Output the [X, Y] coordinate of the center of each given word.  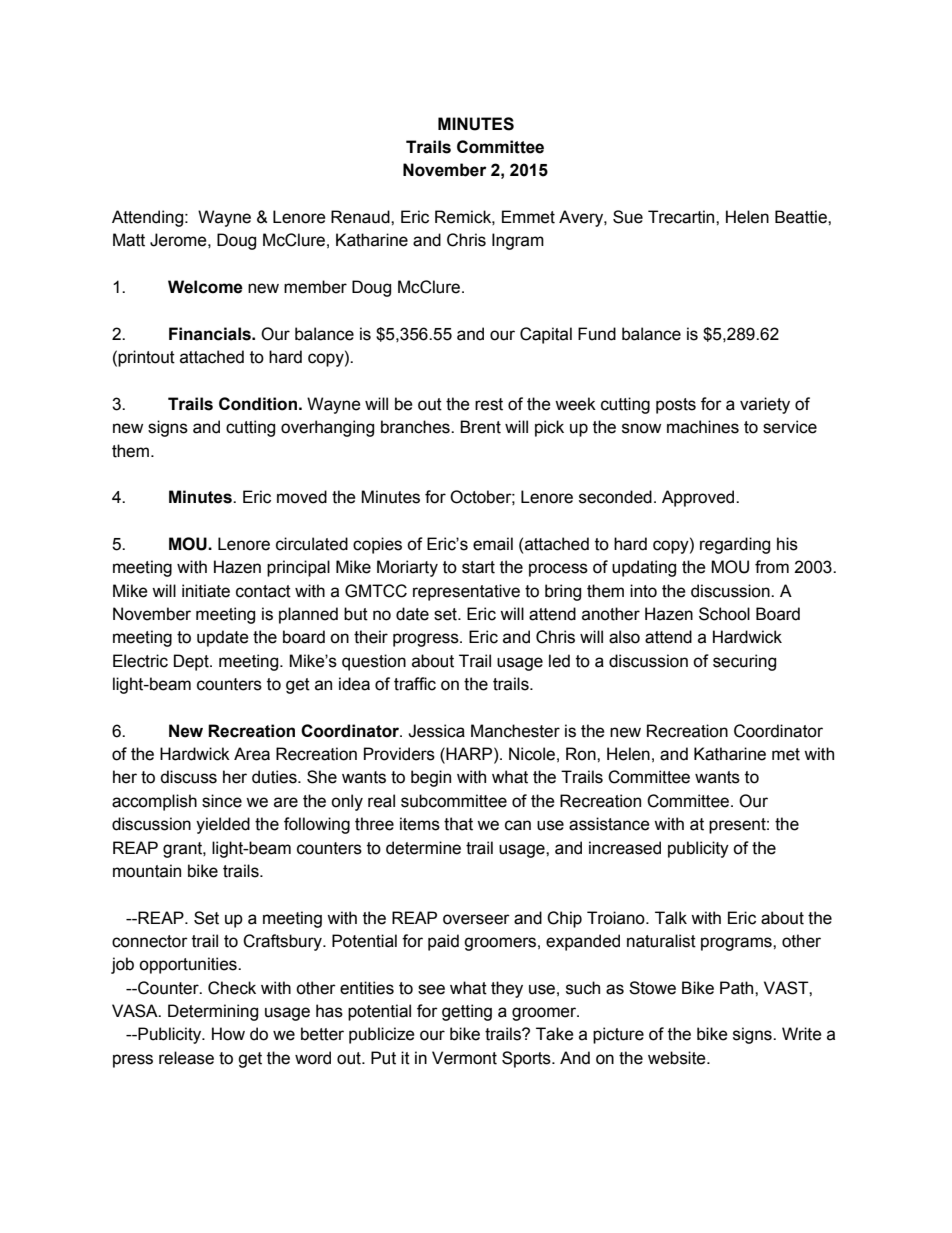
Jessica [436, 731]
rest [489, 404]
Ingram [518, 241]
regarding [735, 545]
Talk [671, 918]
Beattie [802, 217]
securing [744, 662]
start [478, 567]
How [228, 1034]
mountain [147, 871]
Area [252, 754]
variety [765, 405]
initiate [206, 591]
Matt [129, 240]
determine [423, 848]
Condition [258, 404]
